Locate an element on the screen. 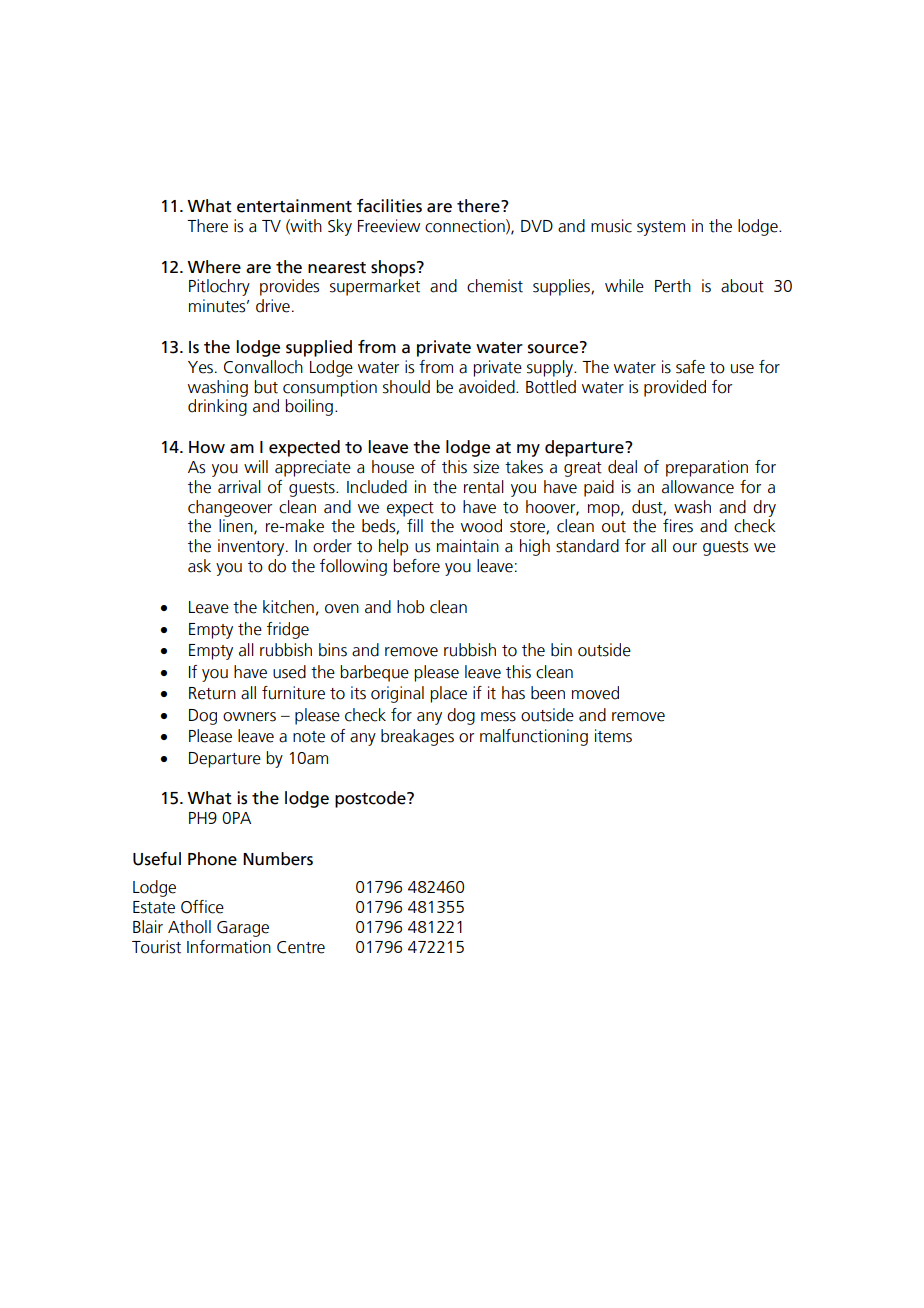 This screenshot has height=1308, width=924. Garage is located at coordinates (243, 929).
